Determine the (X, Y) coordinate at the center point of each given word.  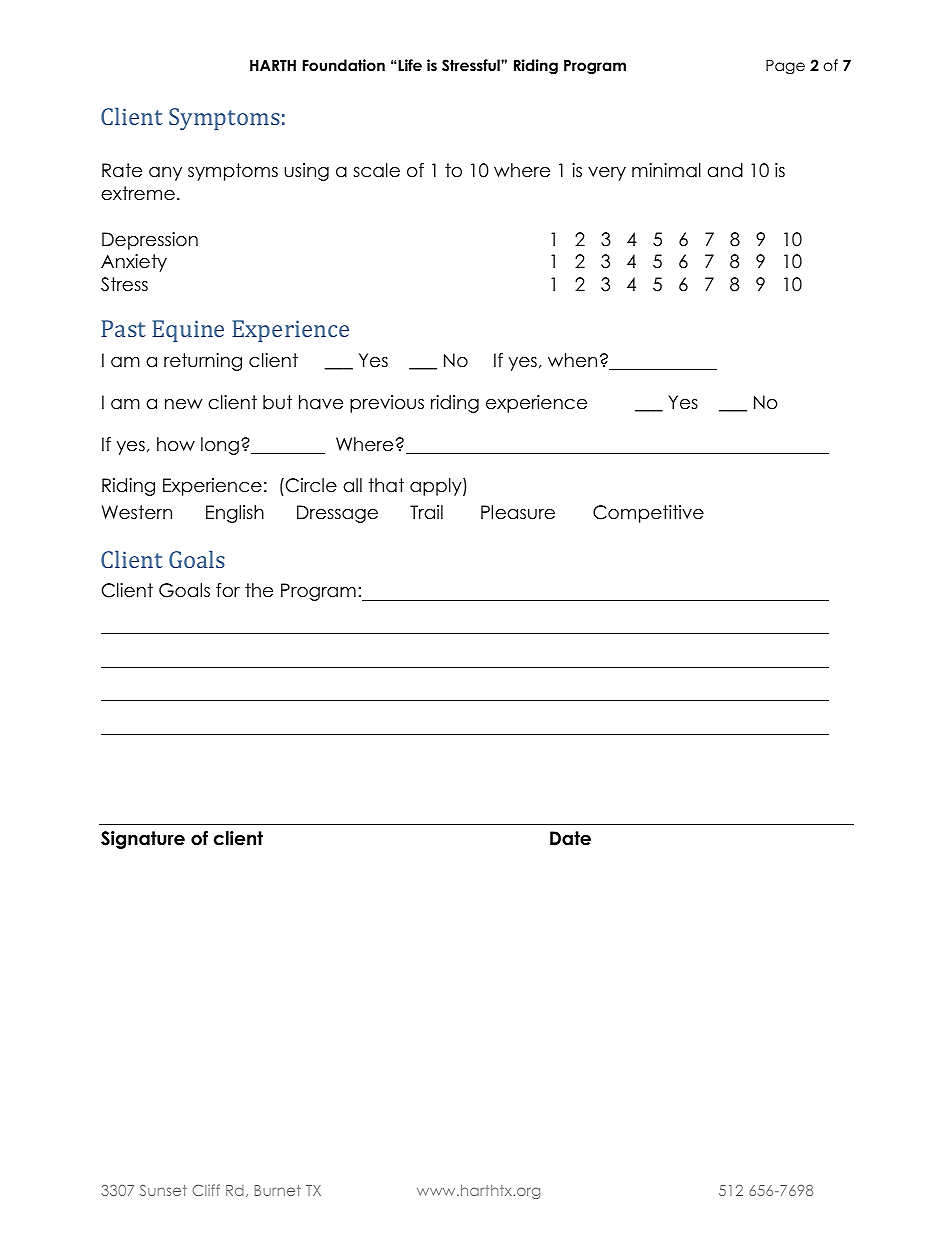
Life (409, 65)
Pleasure (518, 512)
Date (570, 838)
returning (203, 362)
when (572, 360)
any (165, 174)
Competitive (648, 514)
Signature (143, 840)
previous (387, 404)
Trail (426, 512)
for (228, 590)
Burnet (278, 1190)
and (725, 170)
